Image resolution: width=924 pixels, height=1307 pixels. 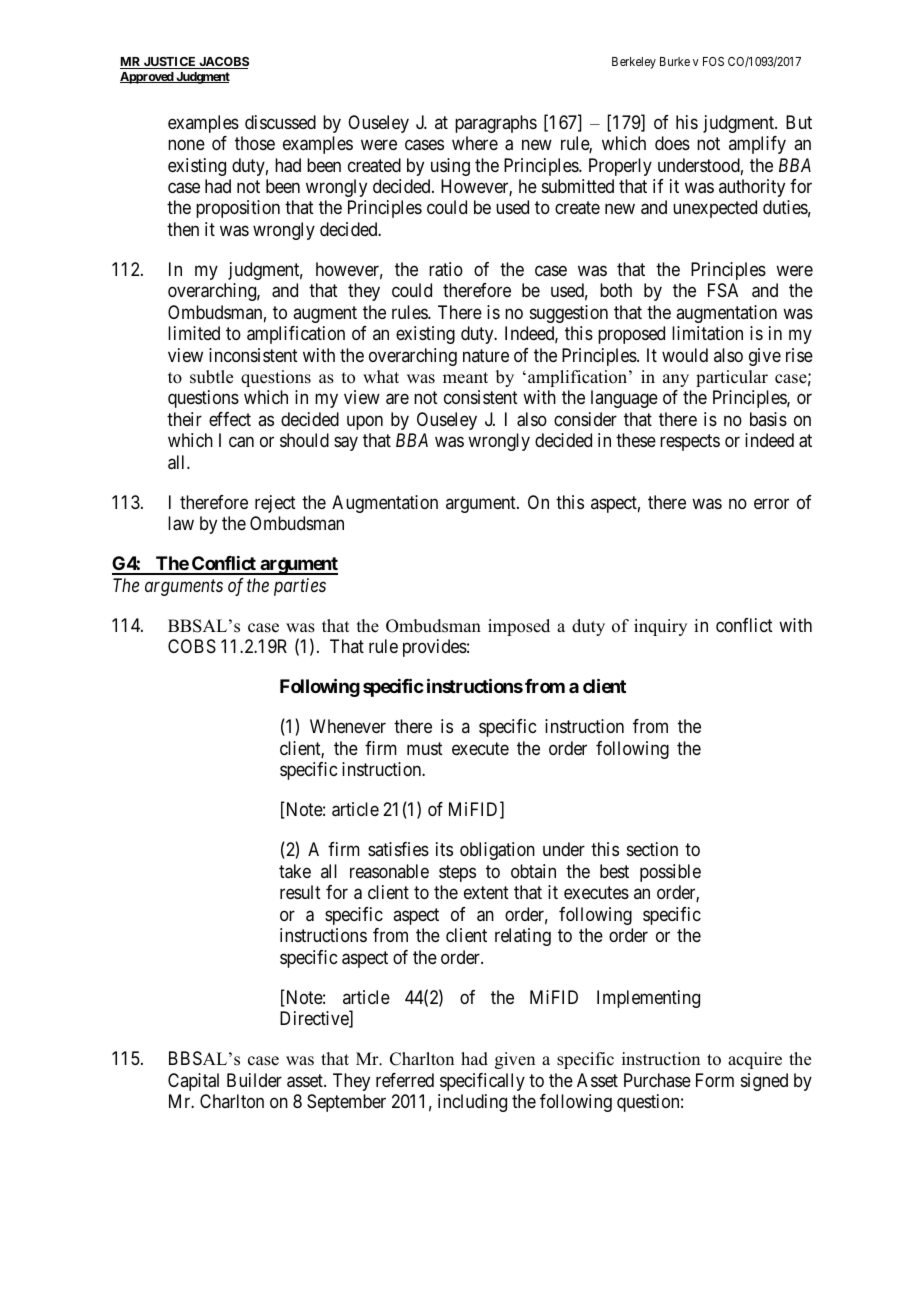 What do you see at coordinates (670, 873) in the screenshot?
I see `possible` at bounding box center [670, 873].
